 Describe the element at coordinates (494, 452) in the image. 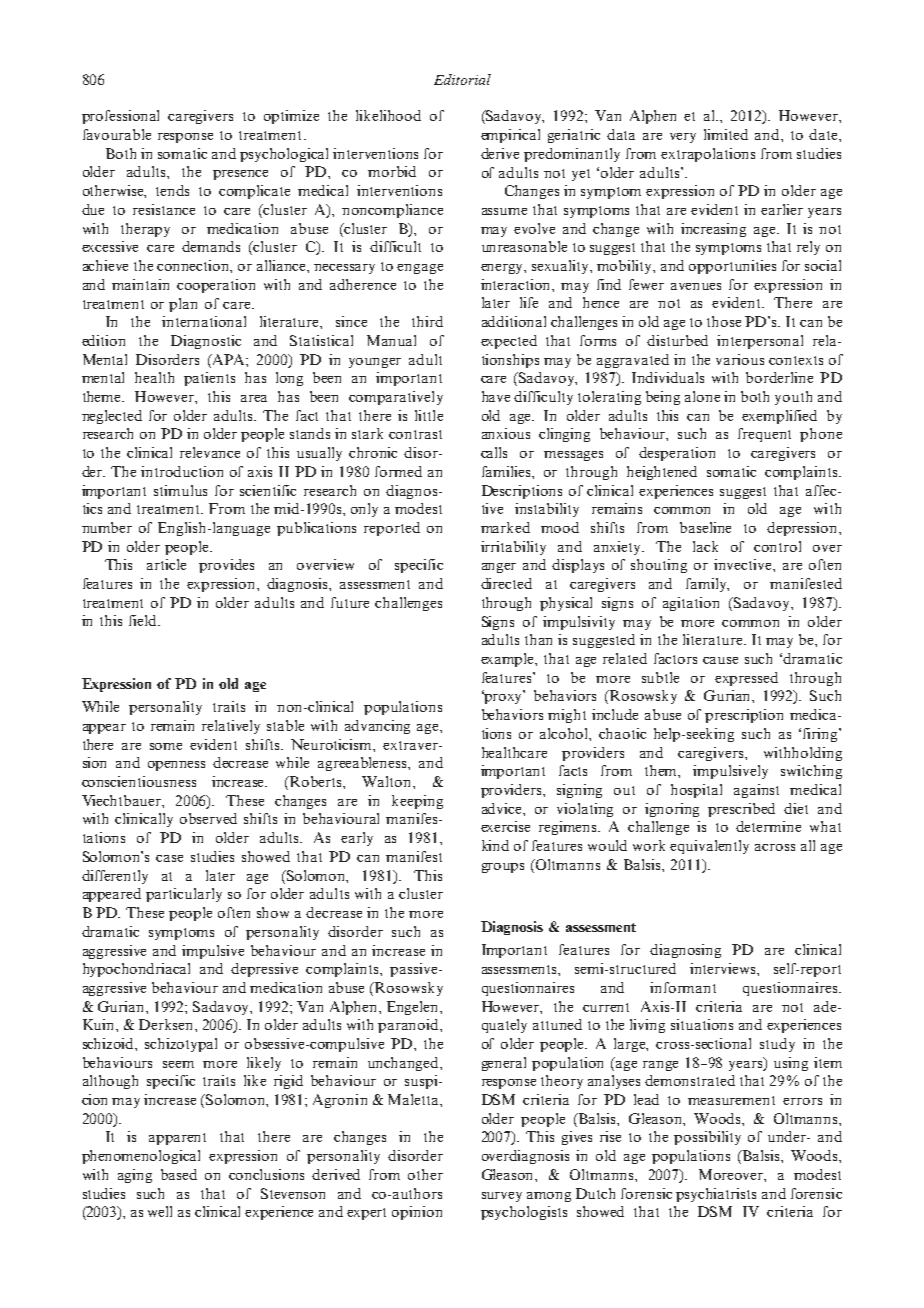

I see `calls` at that location.
